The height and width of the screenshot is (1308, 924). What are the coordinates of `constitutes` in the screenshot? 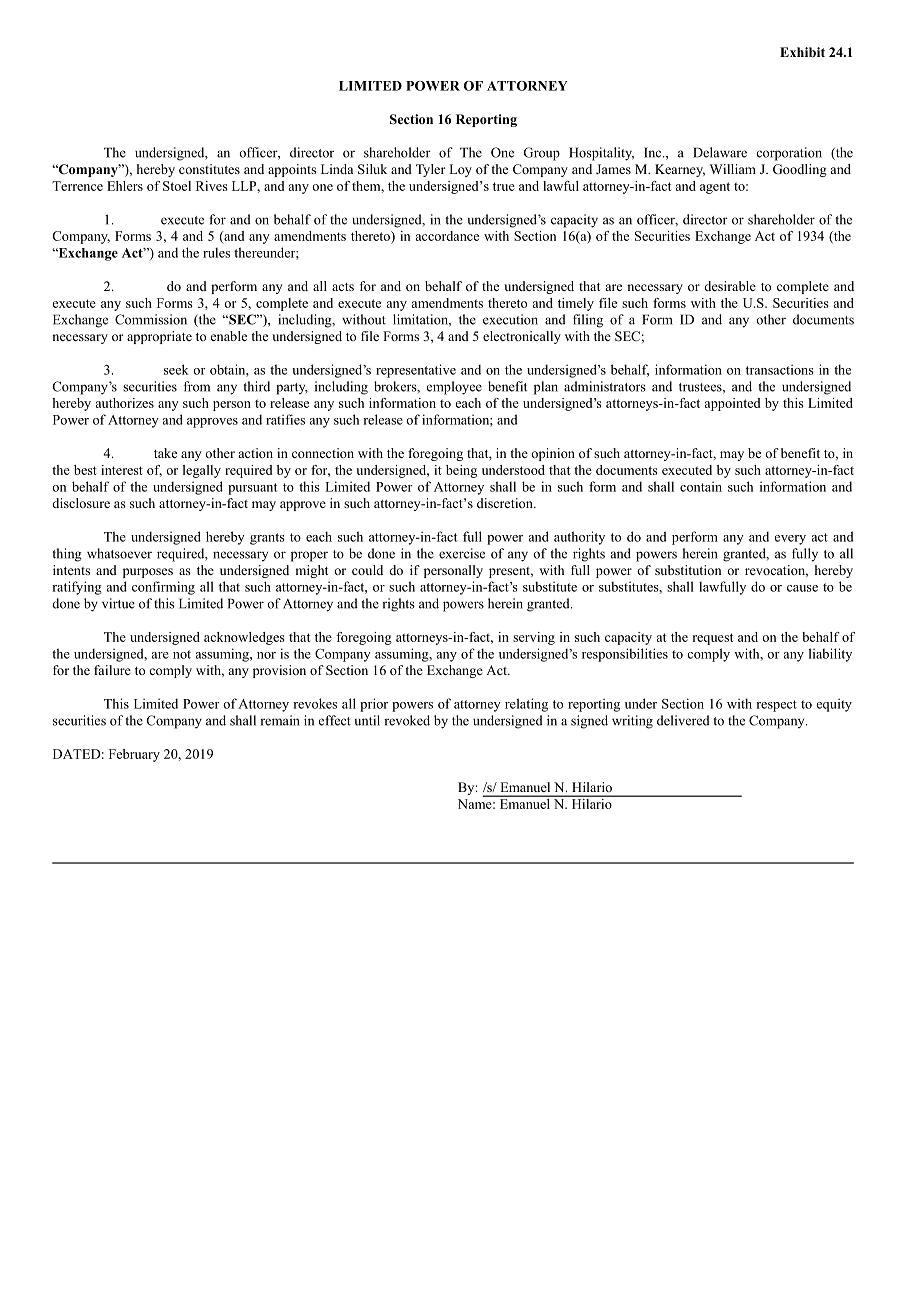 It's located at (209, 169).
